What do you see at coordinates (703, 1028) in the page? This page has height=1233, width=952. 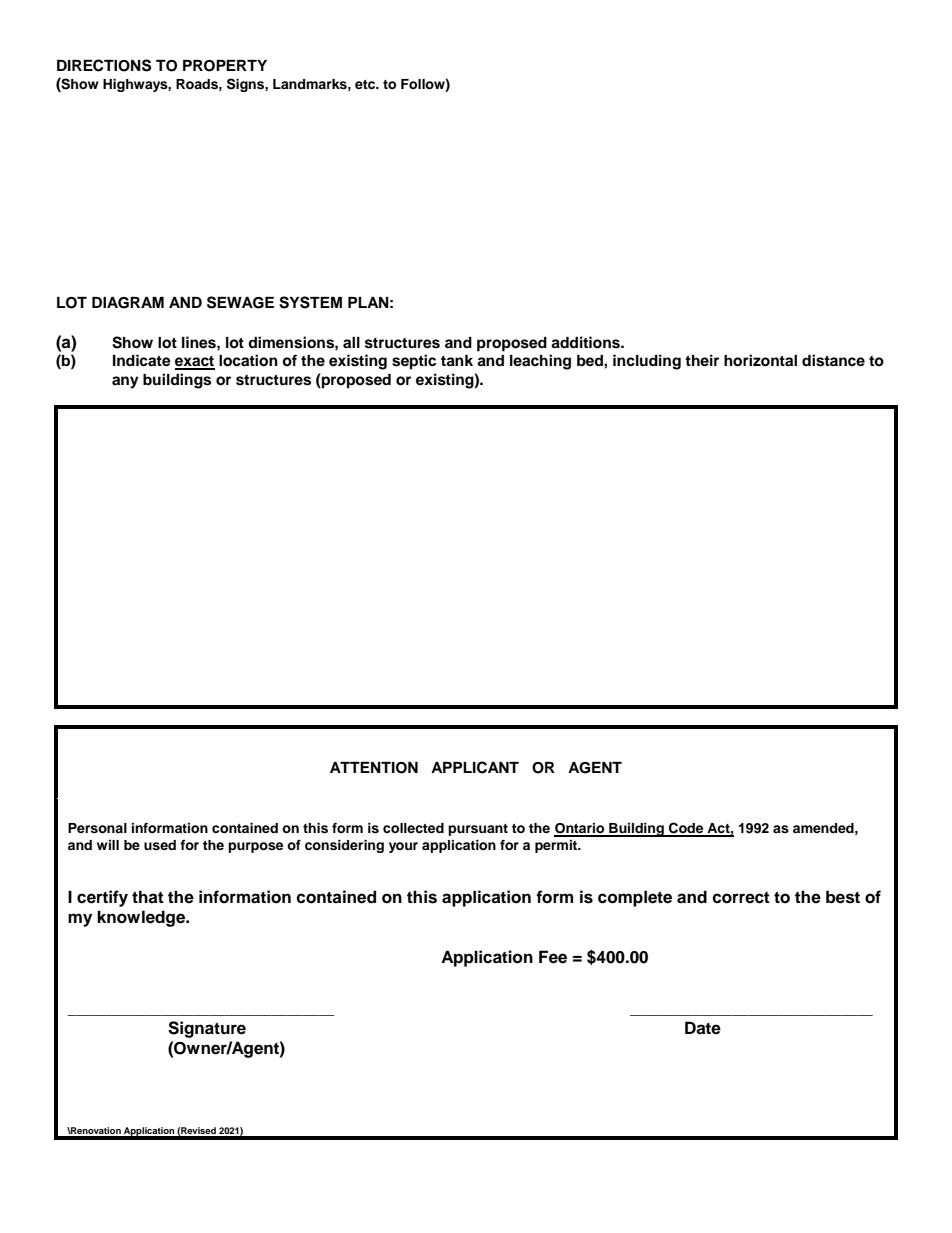 I see `Date` at bounding box center [703, 1028].
